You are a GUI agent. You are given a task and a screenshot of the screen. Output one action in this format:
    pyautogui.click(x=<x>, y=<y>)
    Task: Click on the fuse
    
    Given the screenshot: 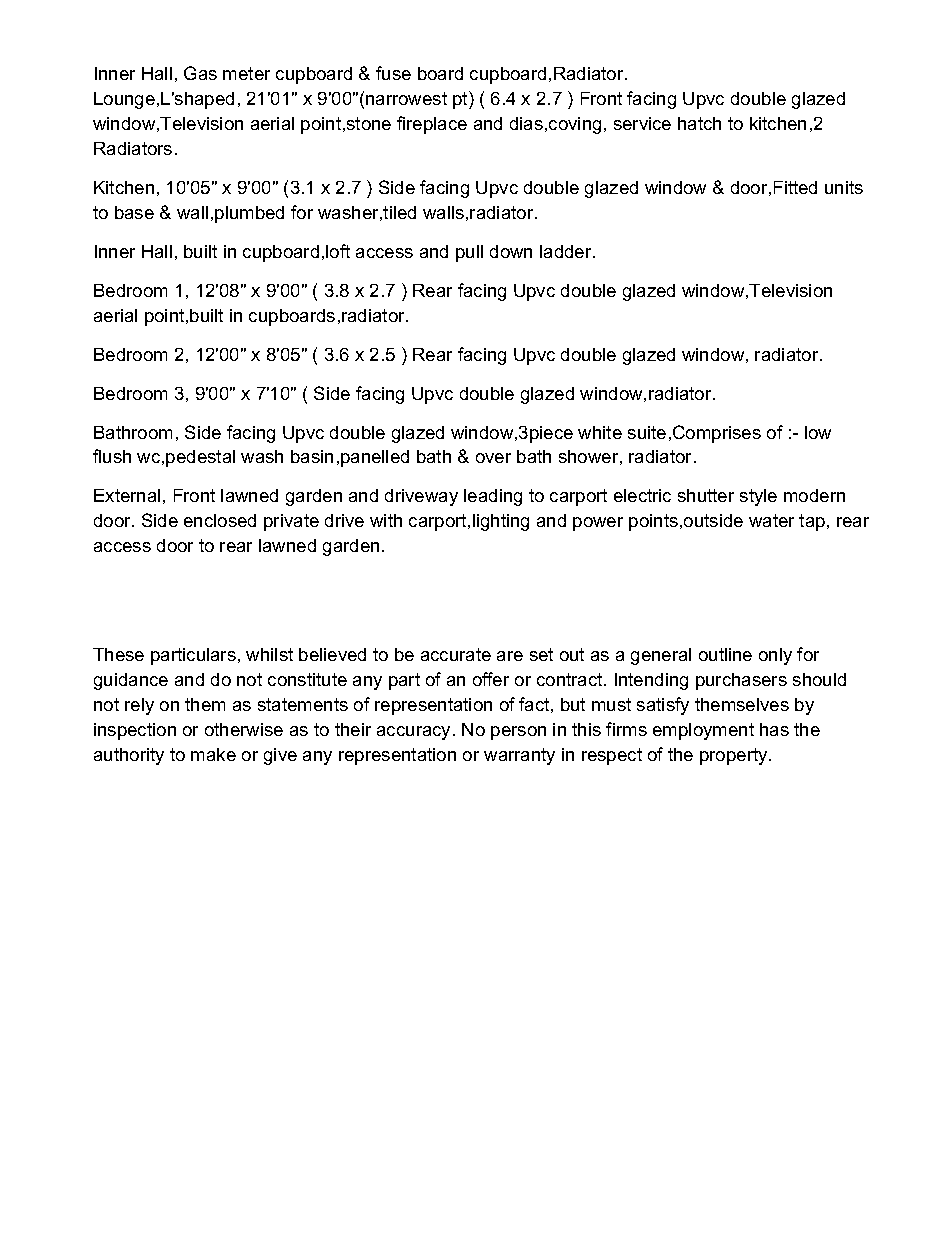 What is the action you would take?
    pyautogui.click(x=393, y=73)
